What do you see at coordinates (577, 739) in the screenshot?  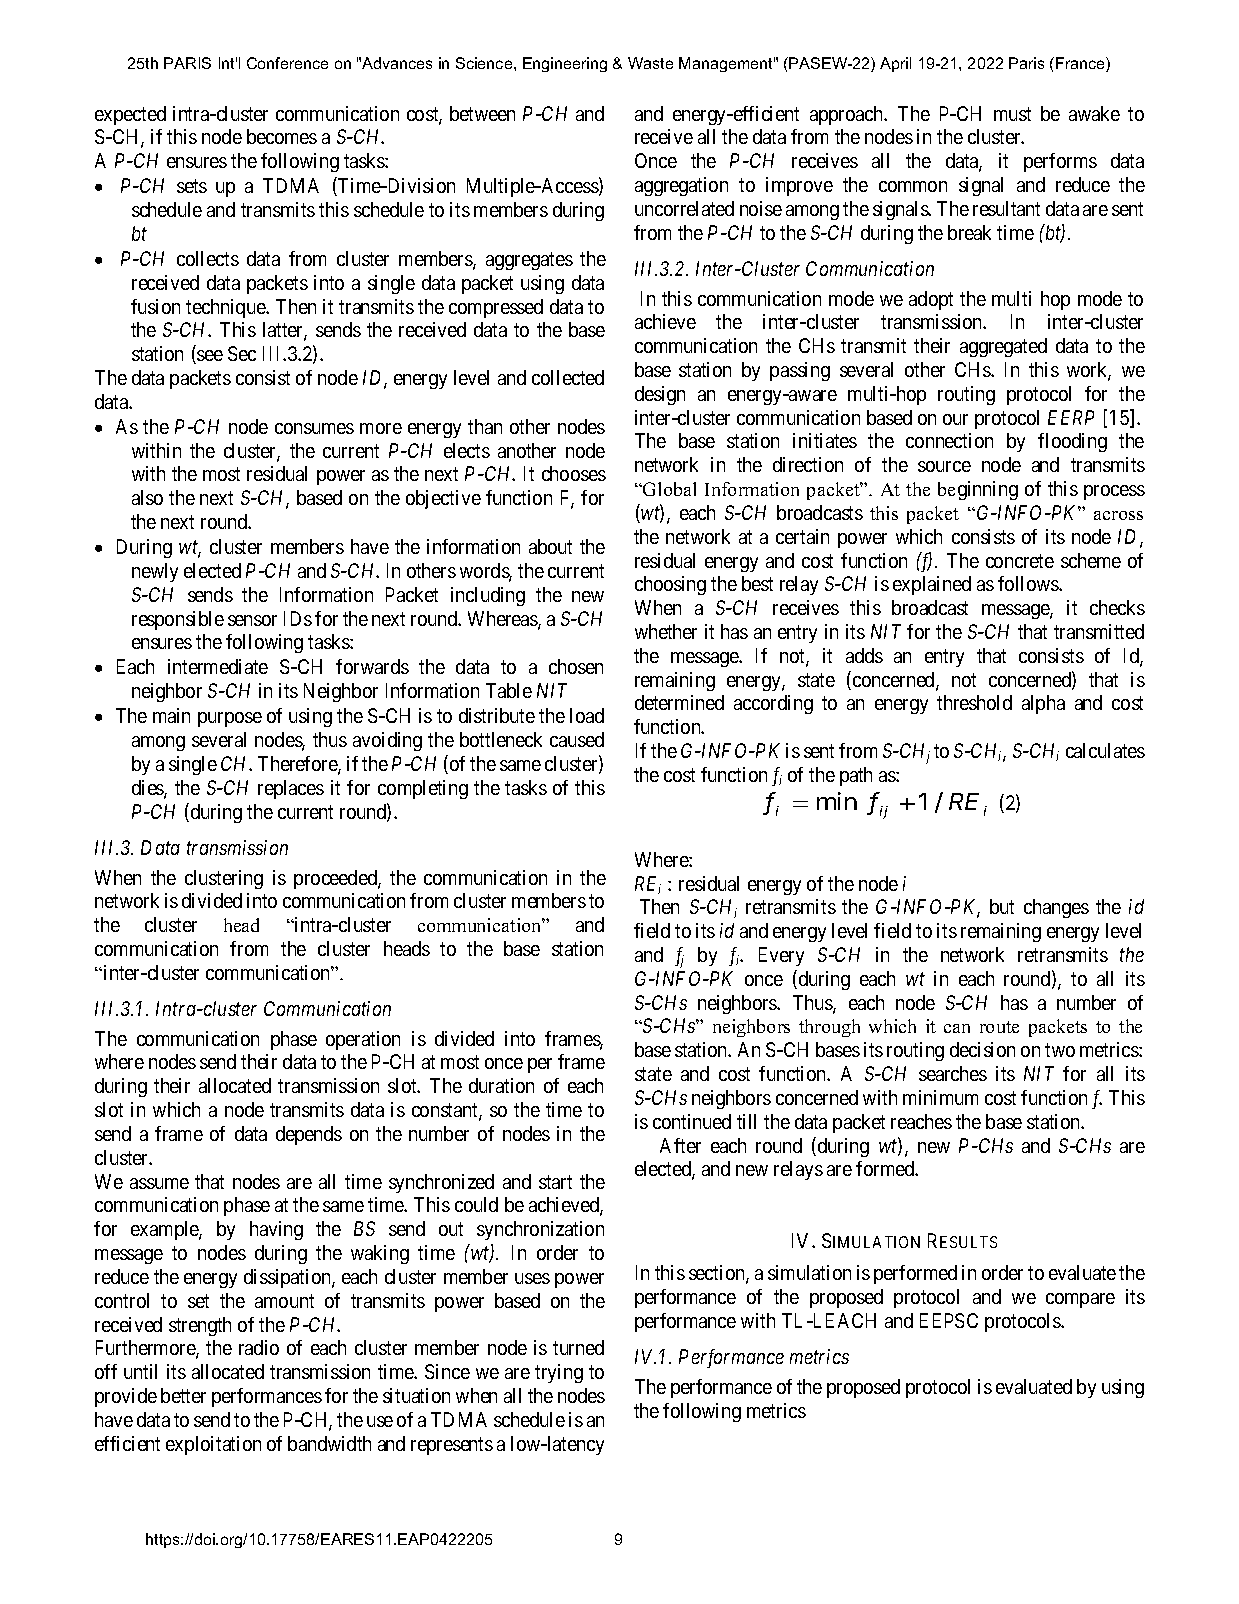 I see `caused` at bounding box center [577, 739].
